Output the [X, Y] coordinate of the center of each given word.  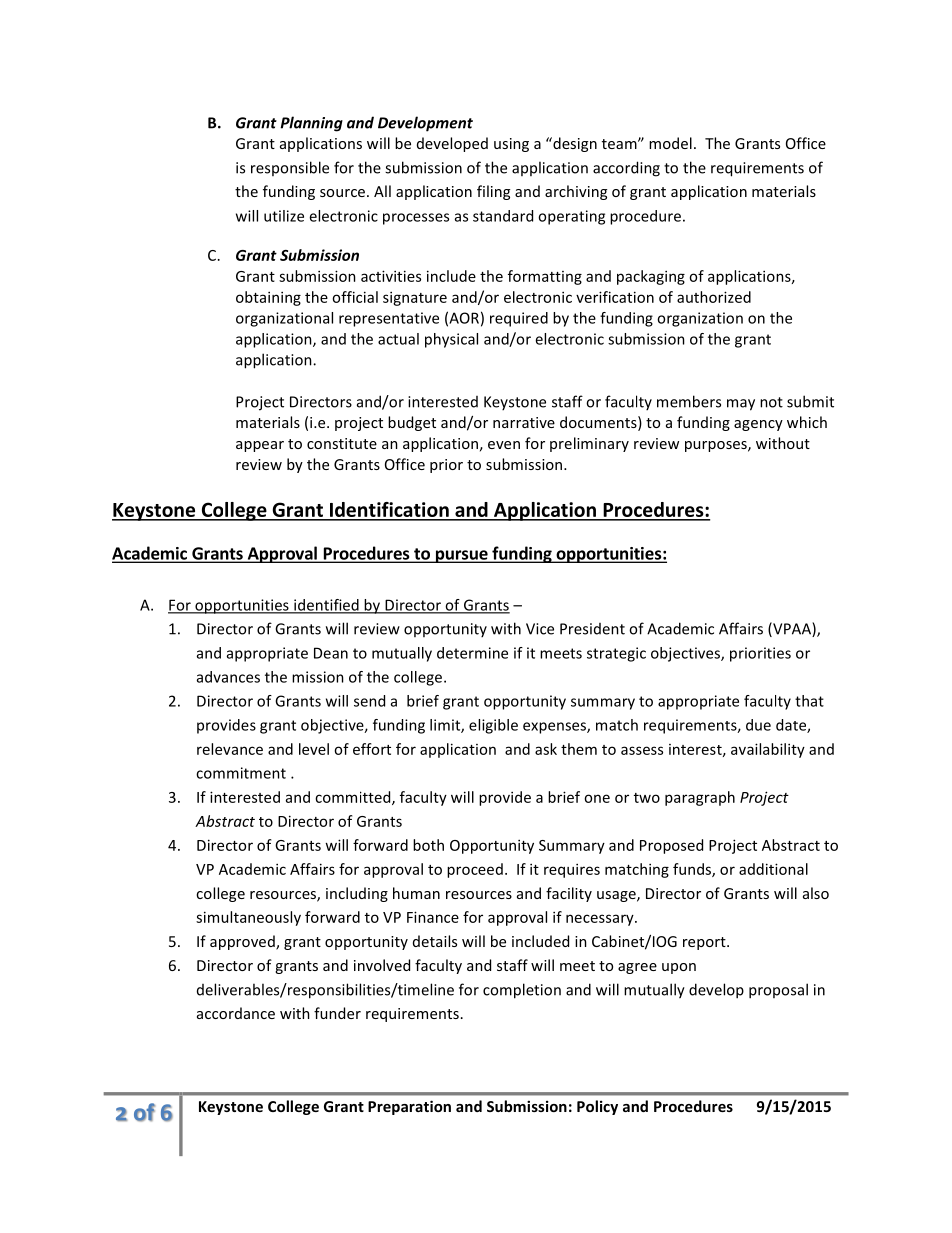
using [511, 145]
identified [326, 606]
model [670, 143]
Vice [540, 629]
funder [337, 1013]
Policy [597, 1107]
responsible [290, 168]
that [809, 701]
